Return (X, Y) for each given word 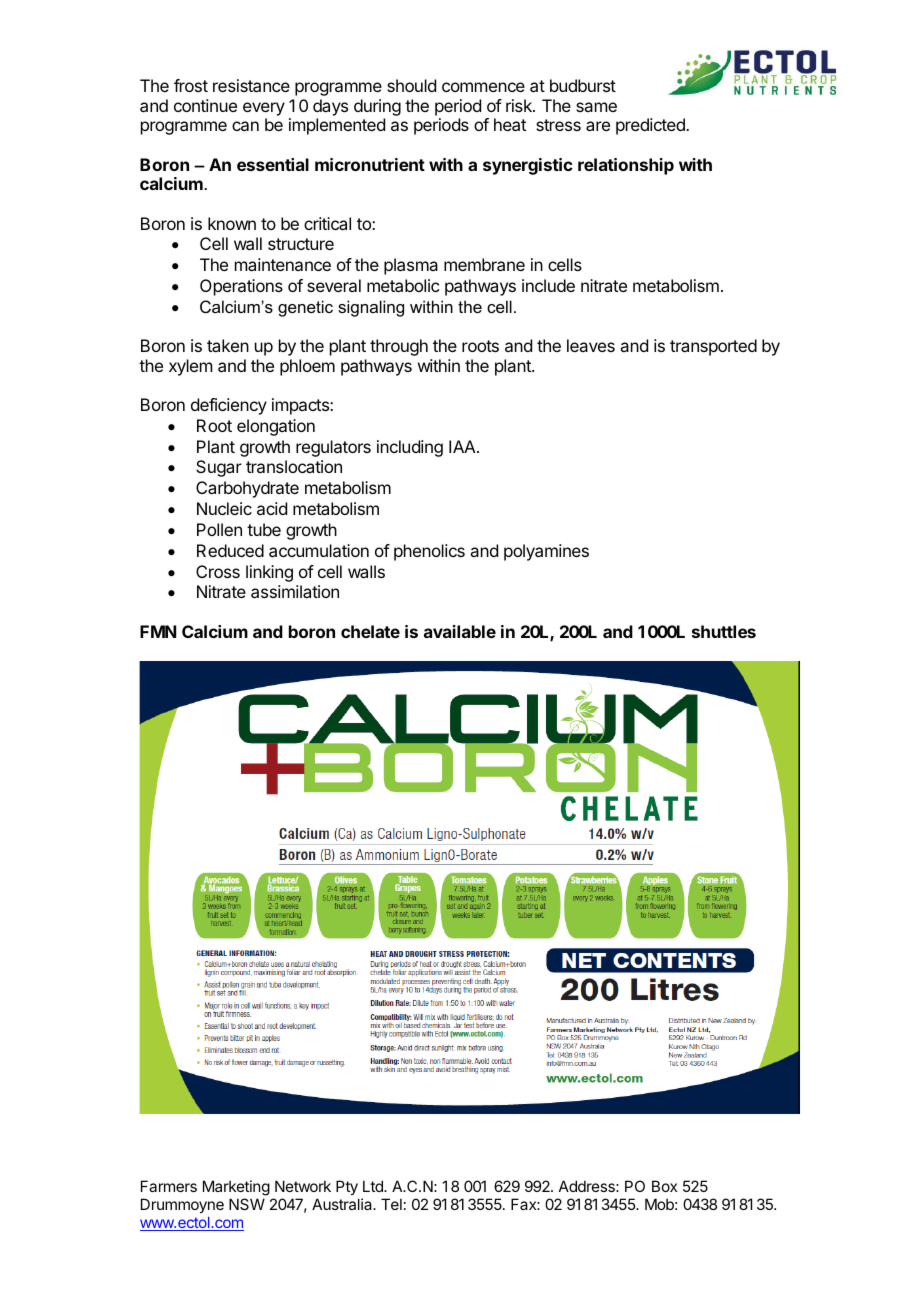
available (460, 631)
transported (713, 347)
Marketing (236, 1188)
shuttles (724, 631)
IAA (463, 446)
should (411, 85)
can (245, 126)
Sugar (219, 468)
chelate (370, 631)
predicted (651, 126)
